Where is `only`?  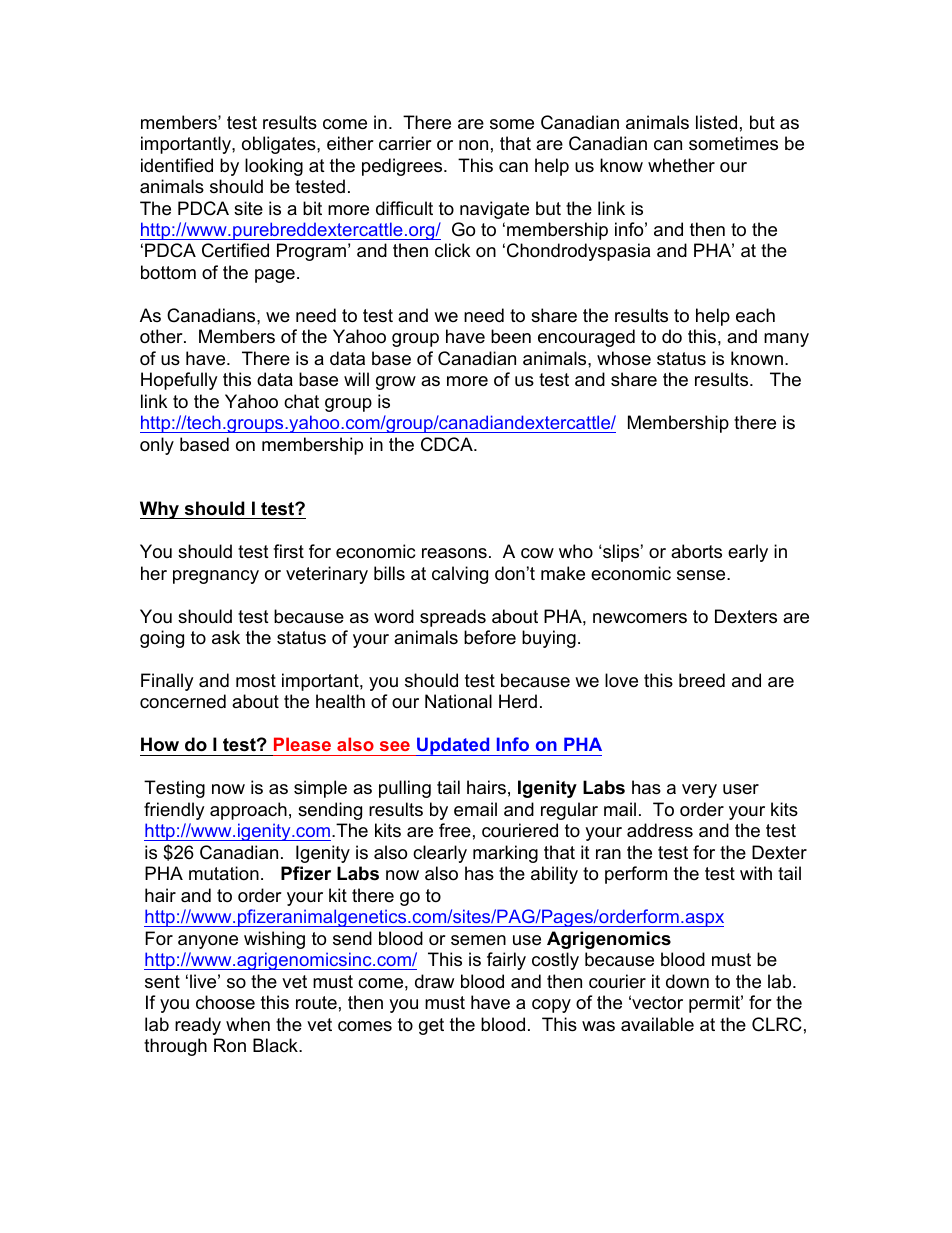
only is located at coordinates (157, 446).
